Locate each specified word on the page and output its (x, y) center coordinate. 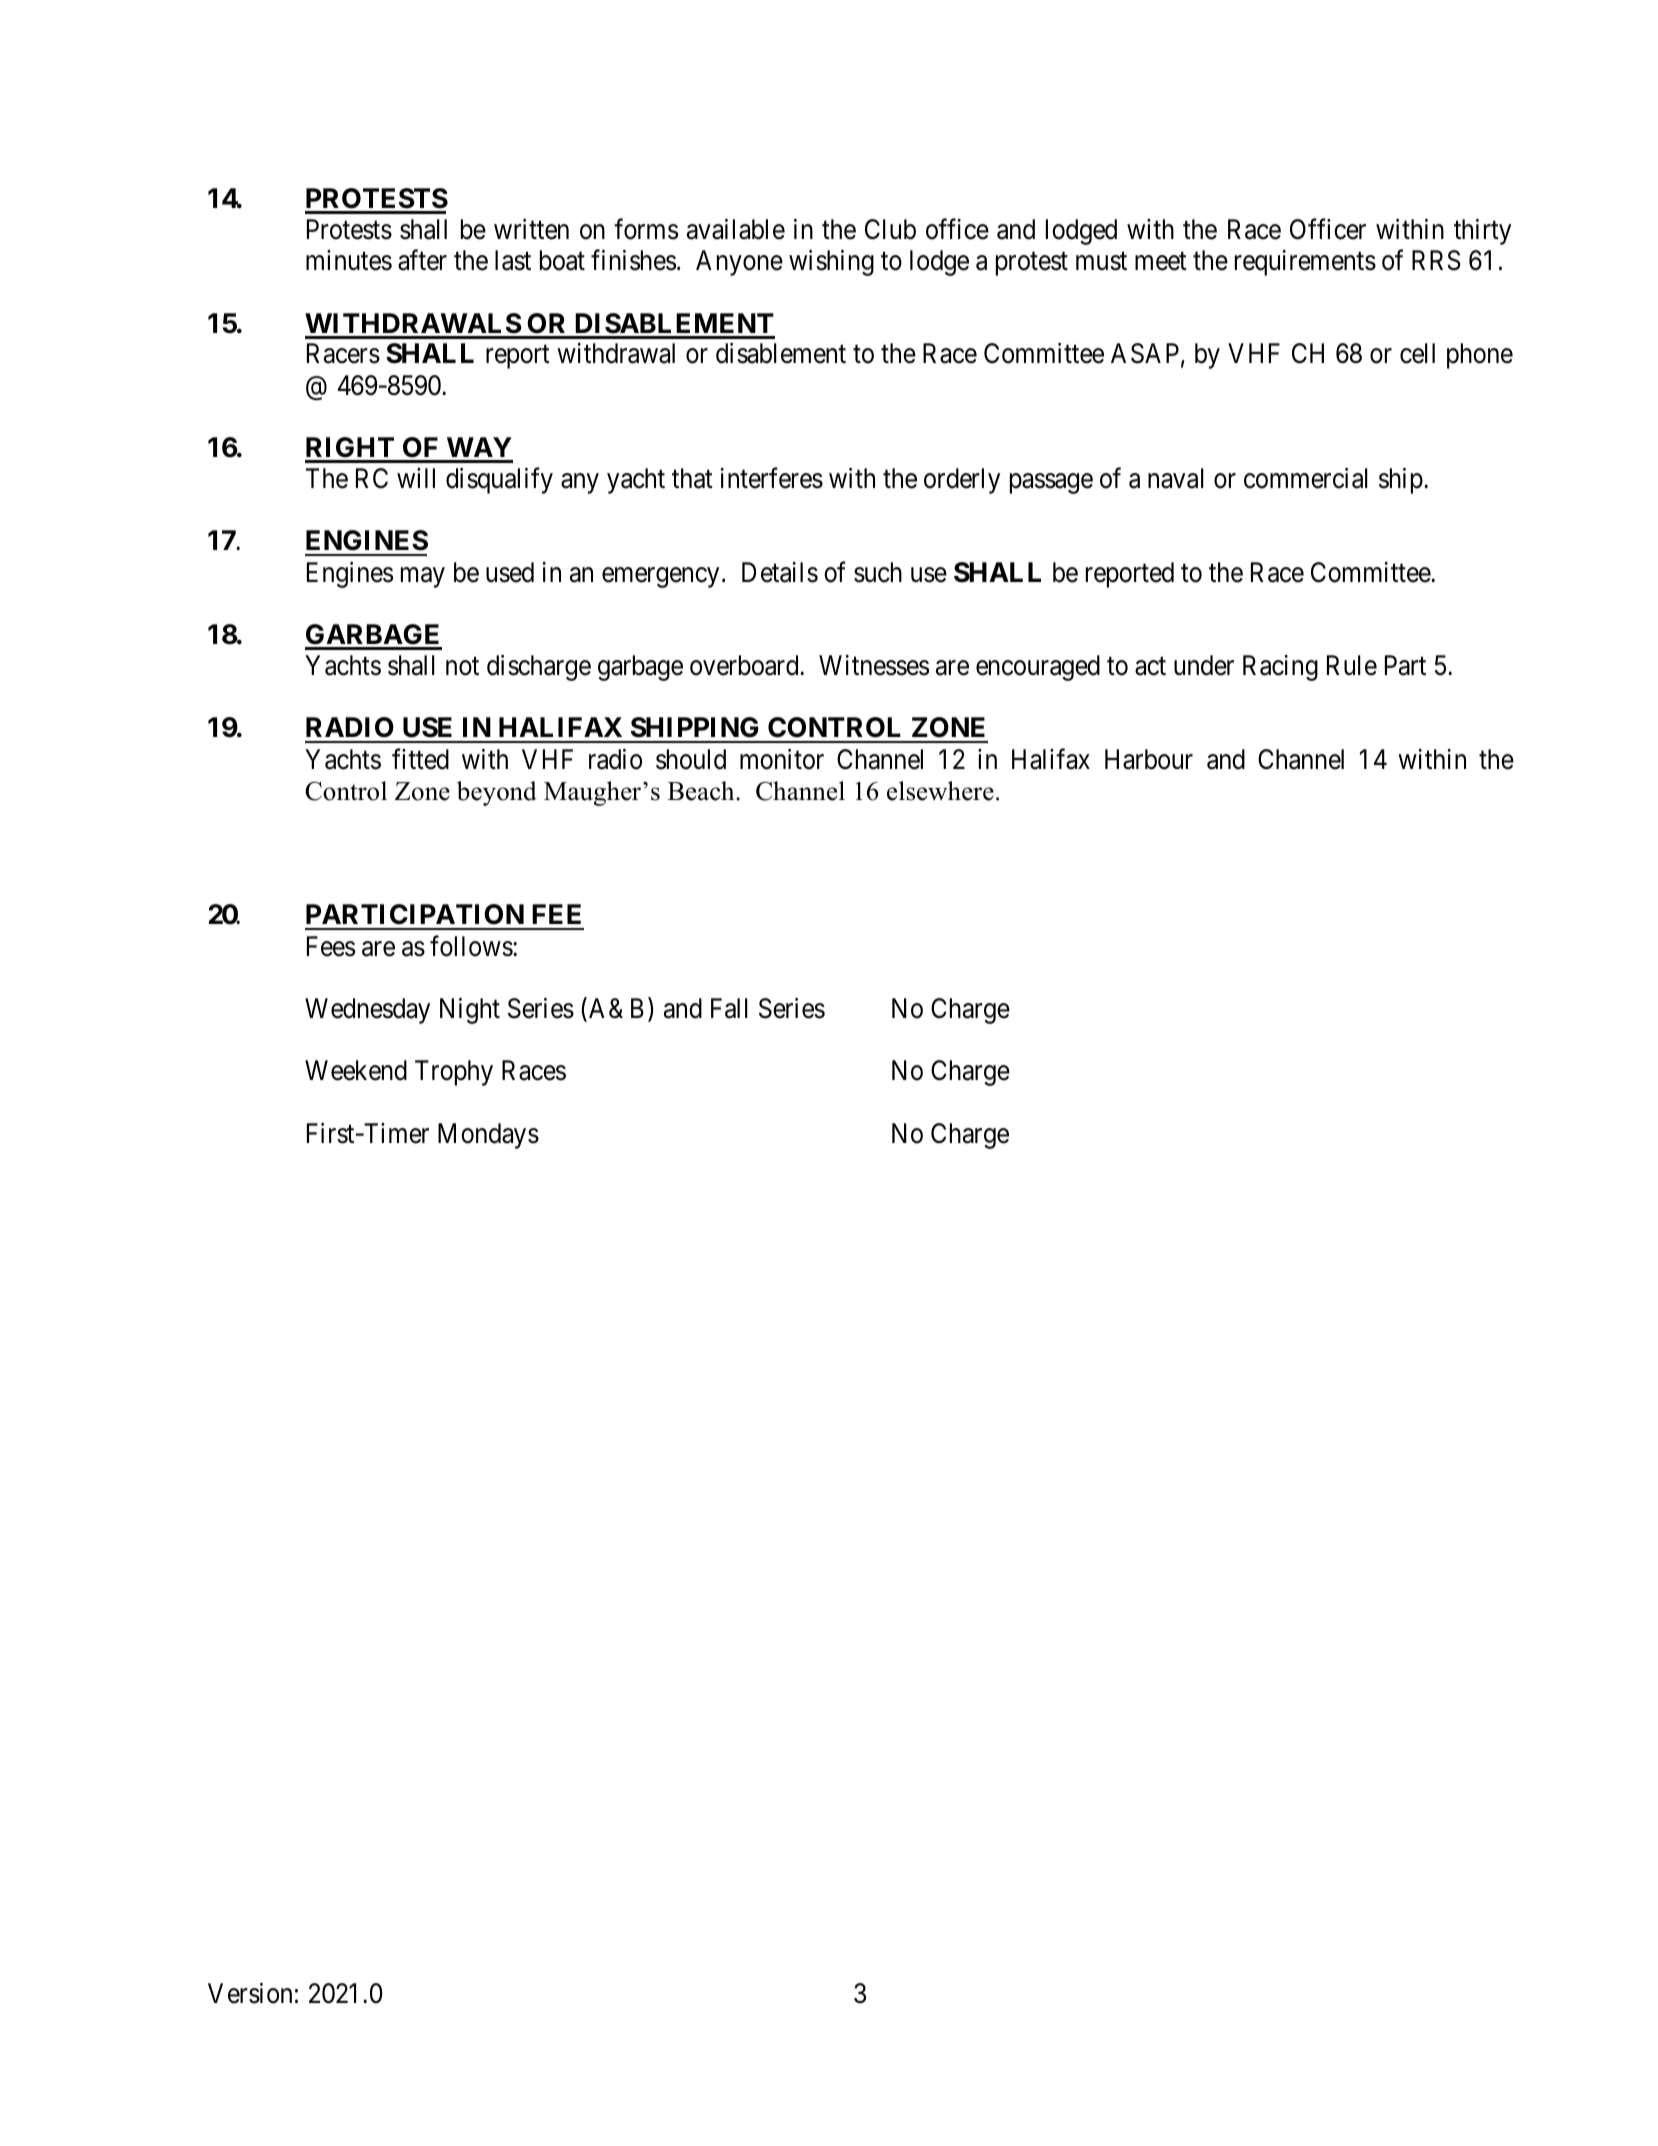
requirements (1305, 263)
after (422, 260)
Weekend (356, 1070)
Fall (729, 1008)
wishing (831, 263)
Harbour (1149, 759)
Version (250, 1993)
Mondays (488, 1136)
